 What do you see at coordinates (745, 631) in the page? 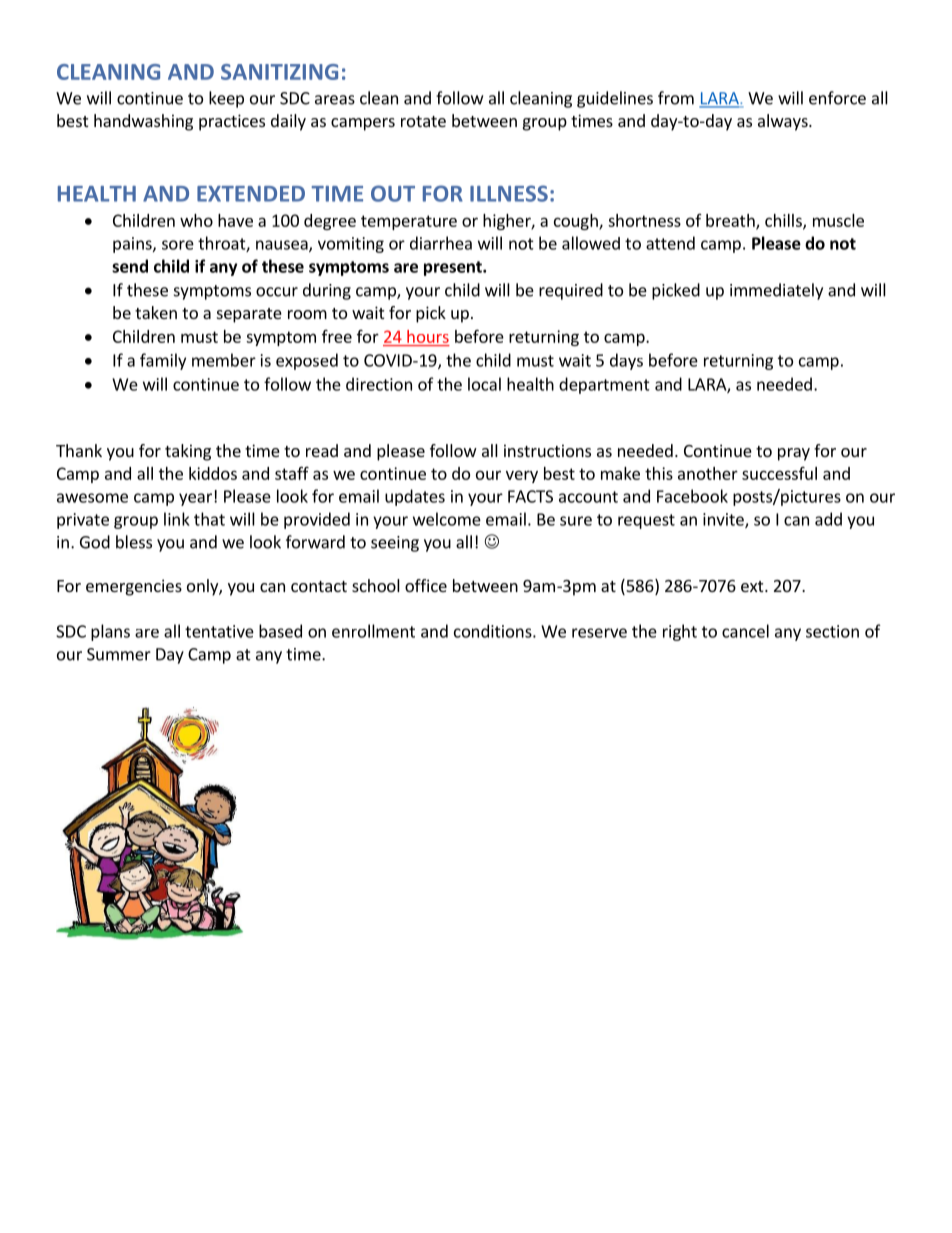
I see `cancel` at bounding box center [745, 631].
